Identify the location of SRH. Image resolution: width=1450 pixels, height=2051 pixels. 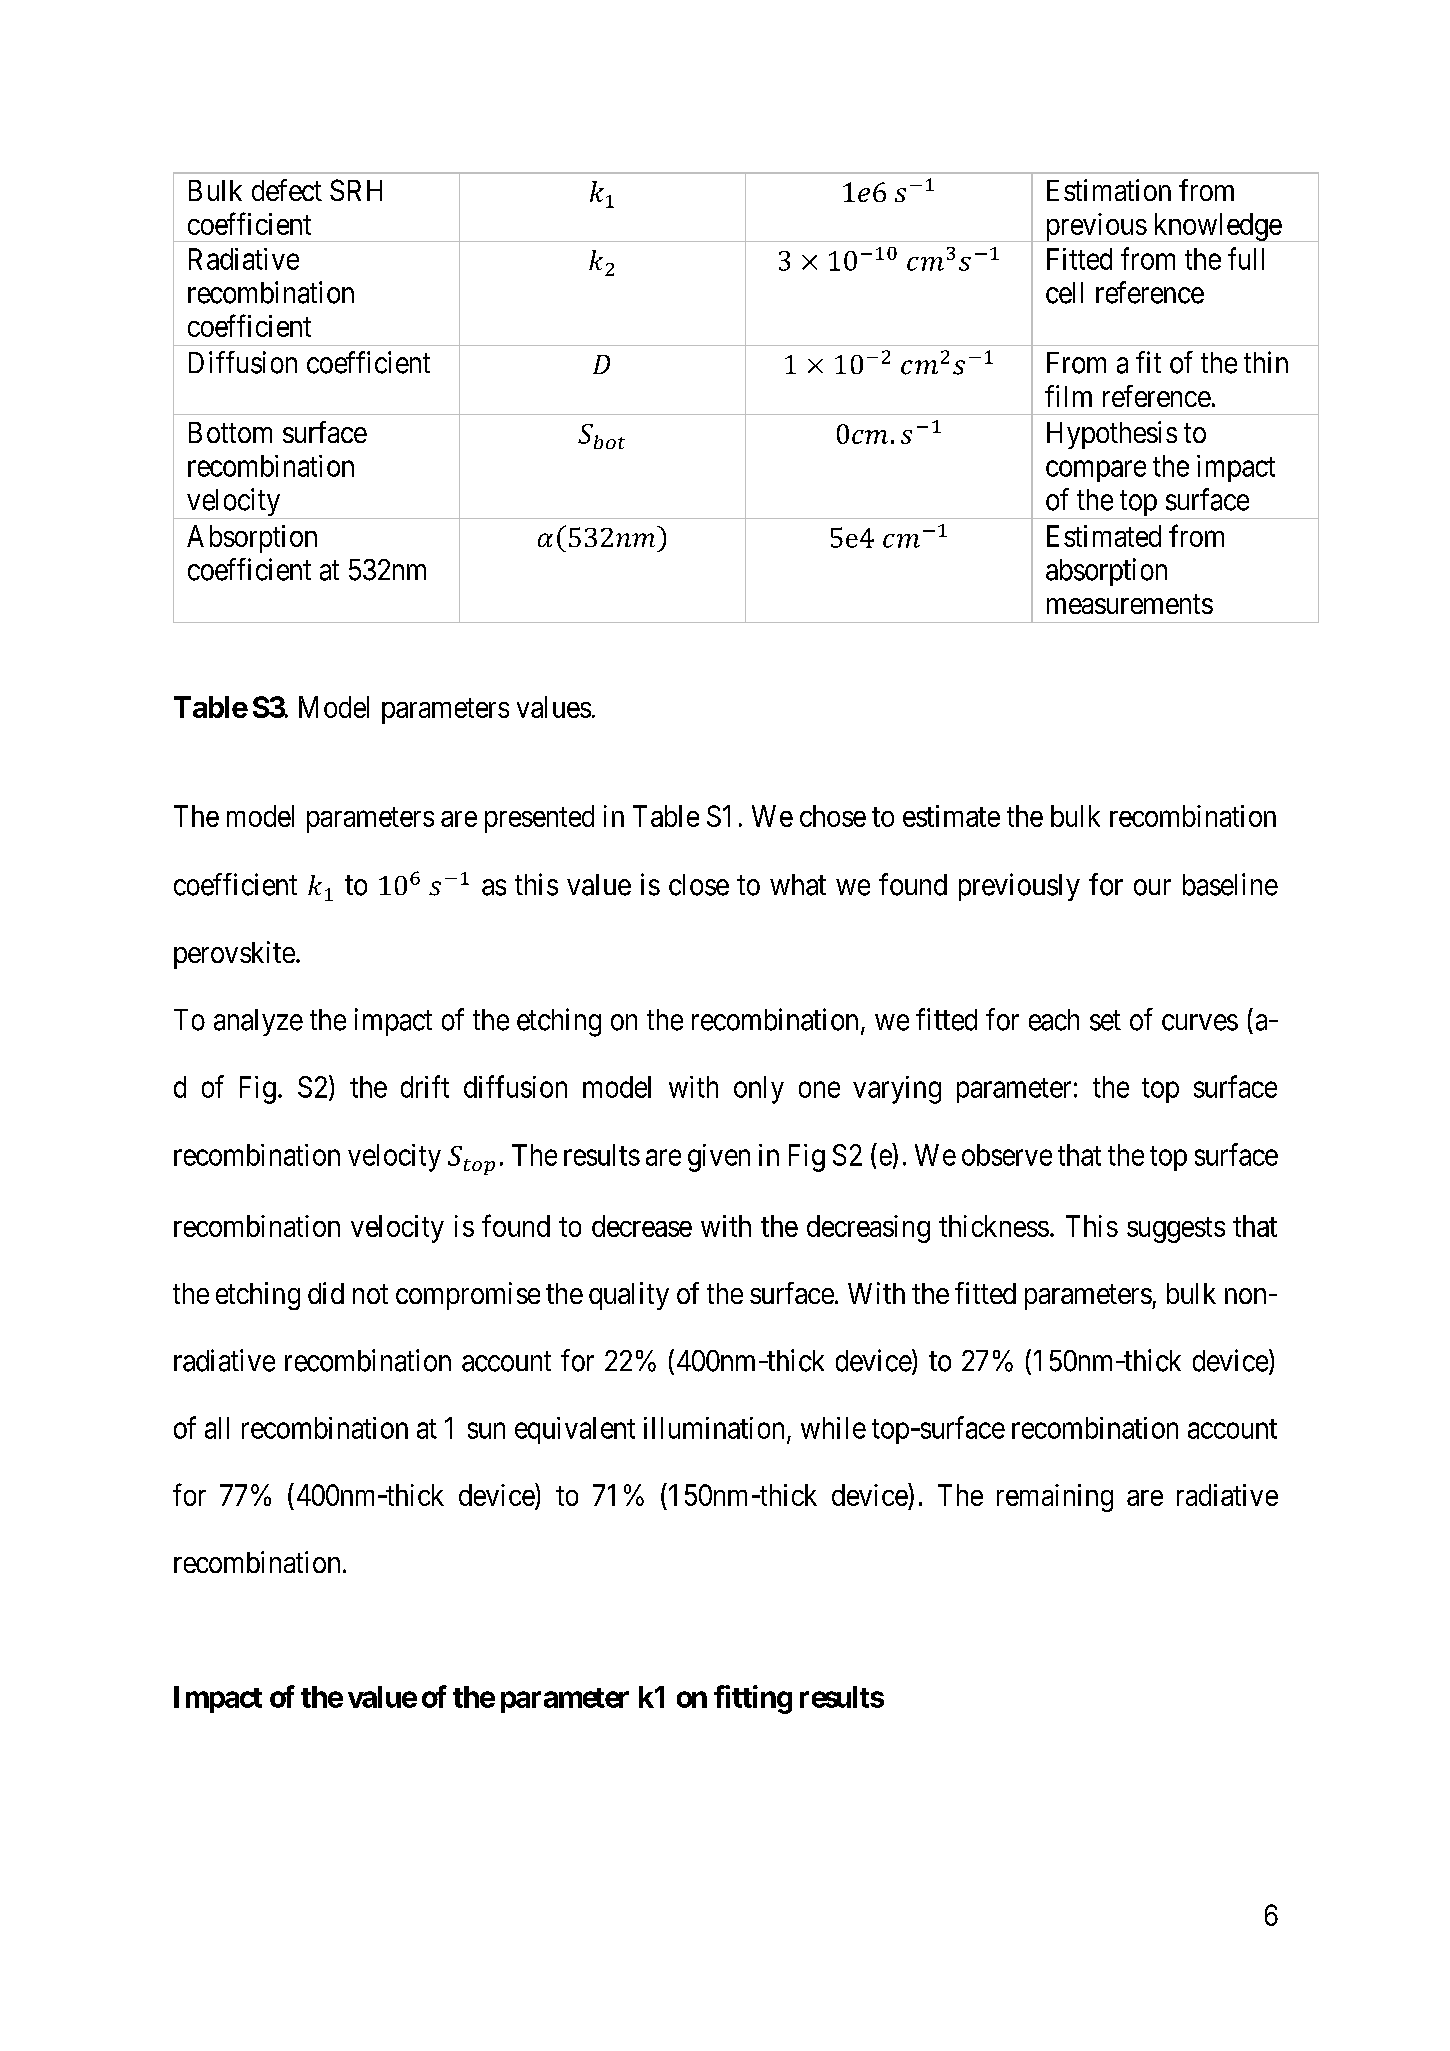
(356, 190).
